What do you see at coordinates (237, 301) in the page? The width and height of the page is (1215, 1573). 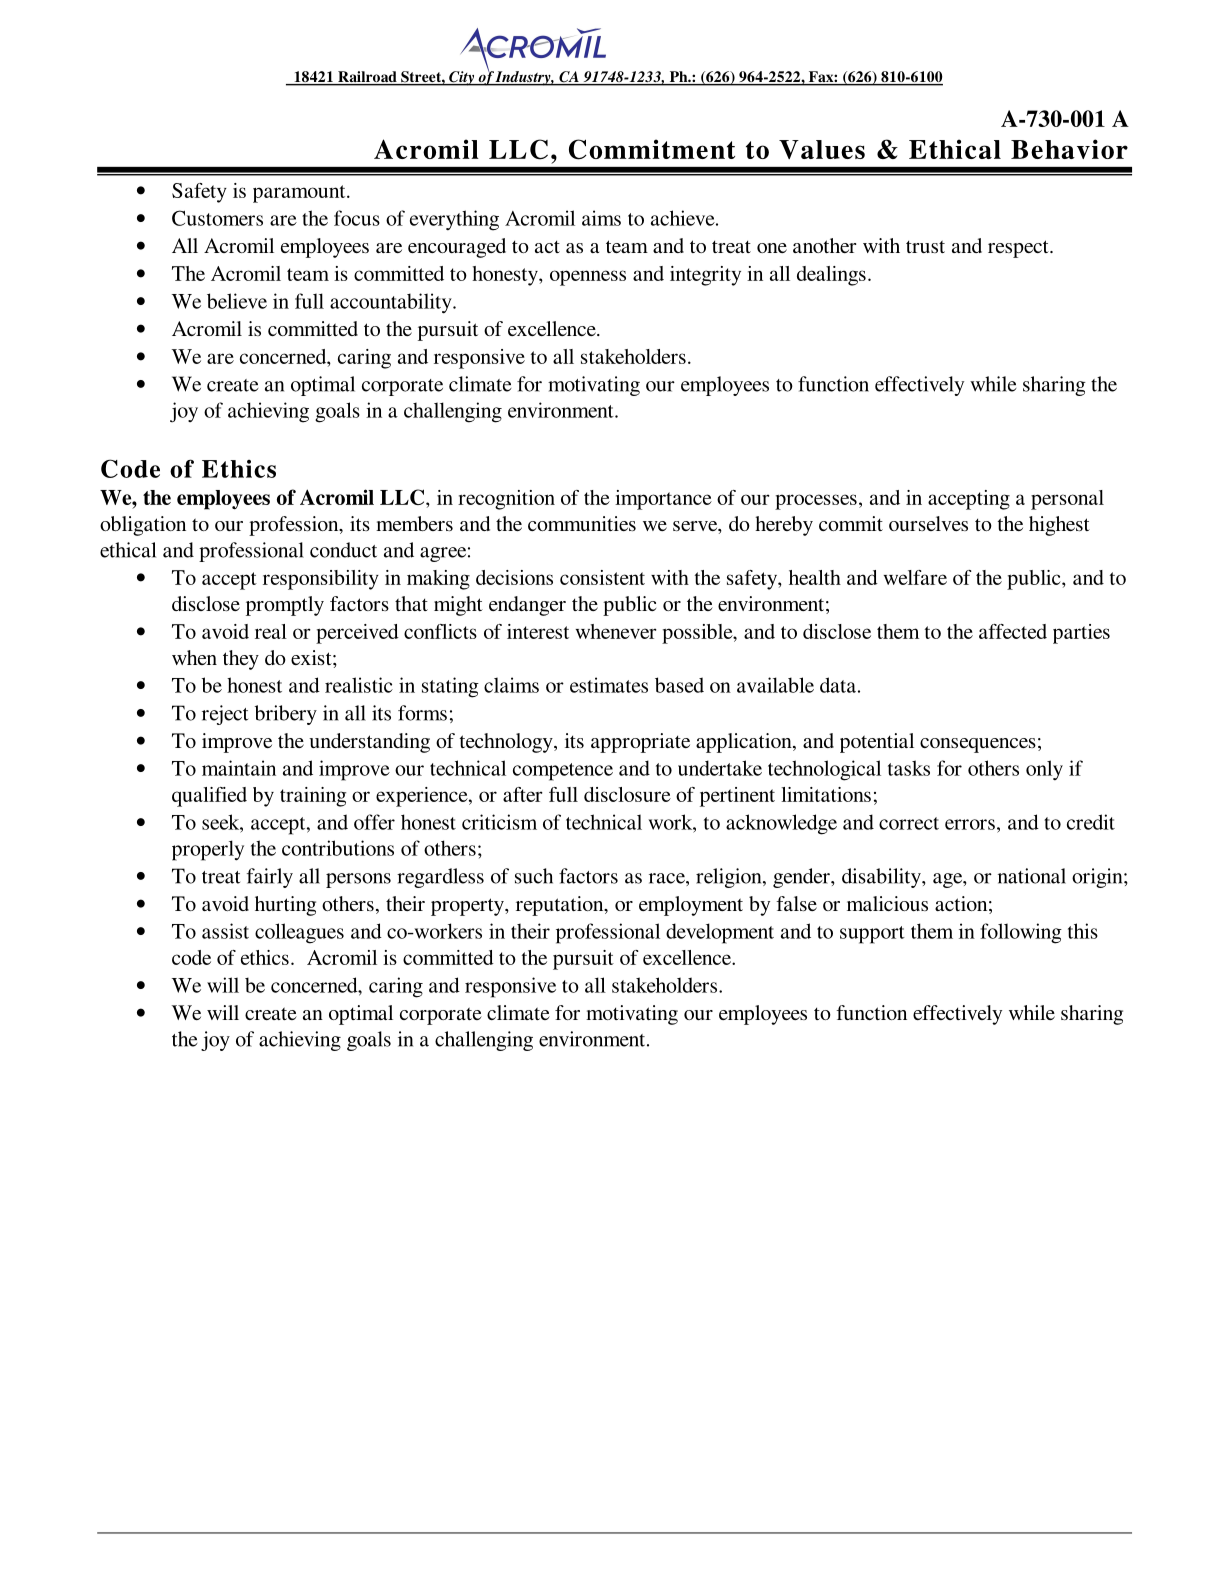 I see `believe` at bounding box center [237, 301].
